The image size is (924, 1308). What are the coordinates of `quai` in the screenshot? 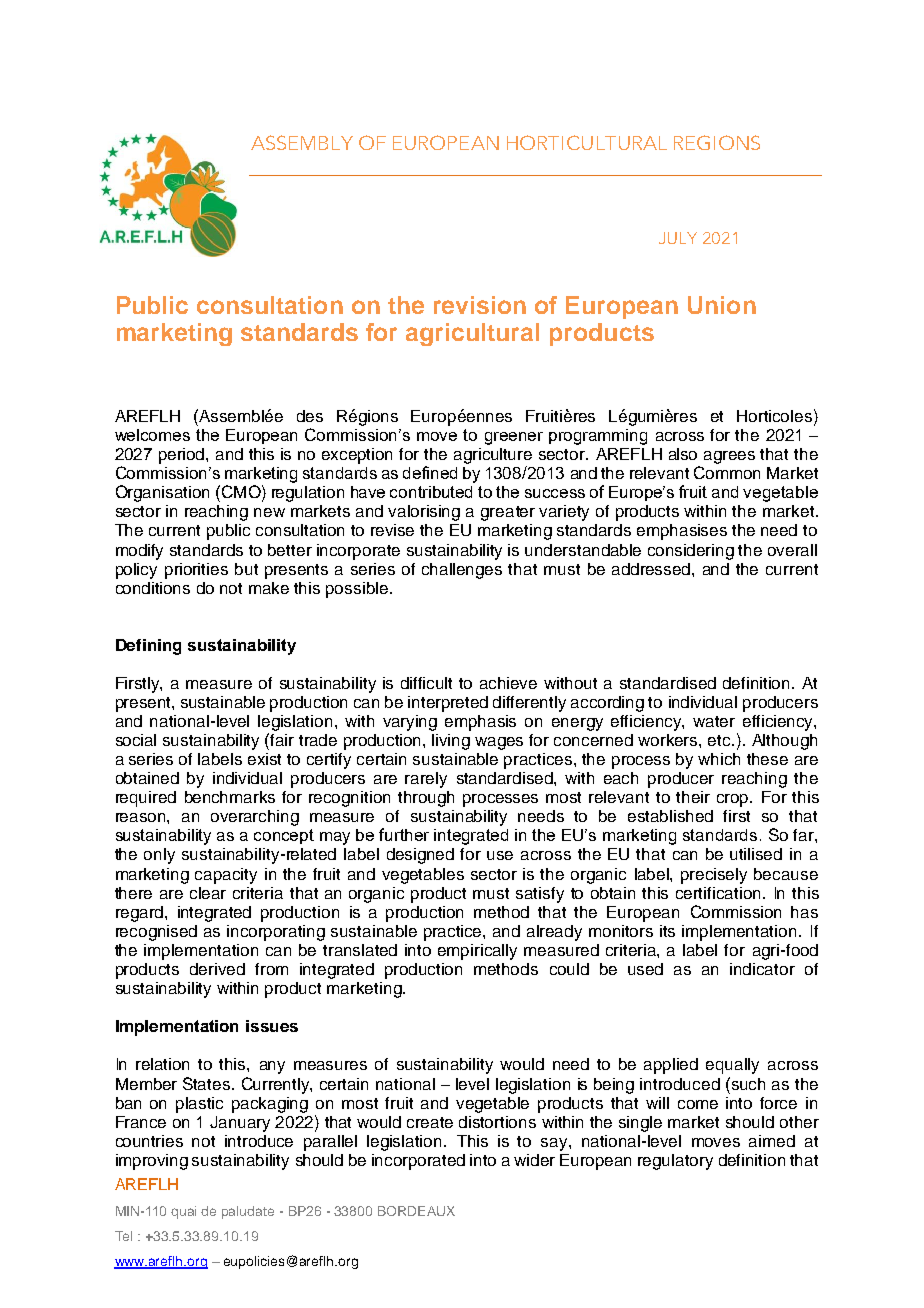 It's located at (183, 1212).
